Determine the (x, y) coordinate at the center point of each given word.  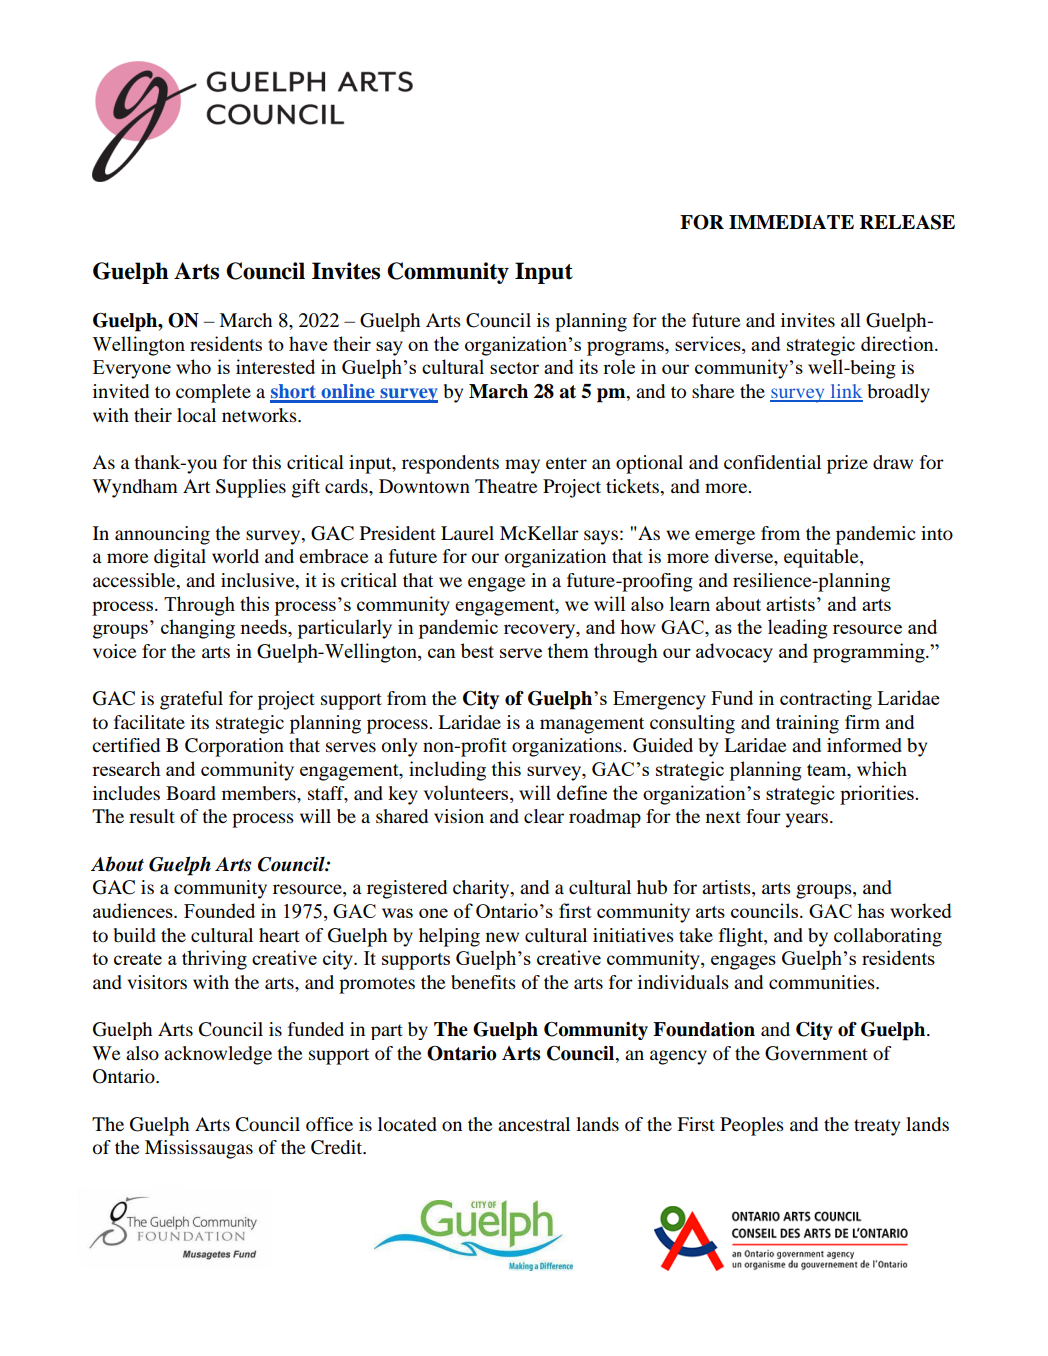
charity (482, 889)
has (870, 910)
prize (847, 464)
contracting (826, 700)
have (308, 343)
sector (514, 368)
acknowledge (218, 1055)
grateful (191, 700)
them (568, 650)
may (522, 466)
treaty (877, 1127)
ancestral (534, 1124)
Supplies (251, 488)
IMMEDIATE (791, 222)
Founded (219, 910)
